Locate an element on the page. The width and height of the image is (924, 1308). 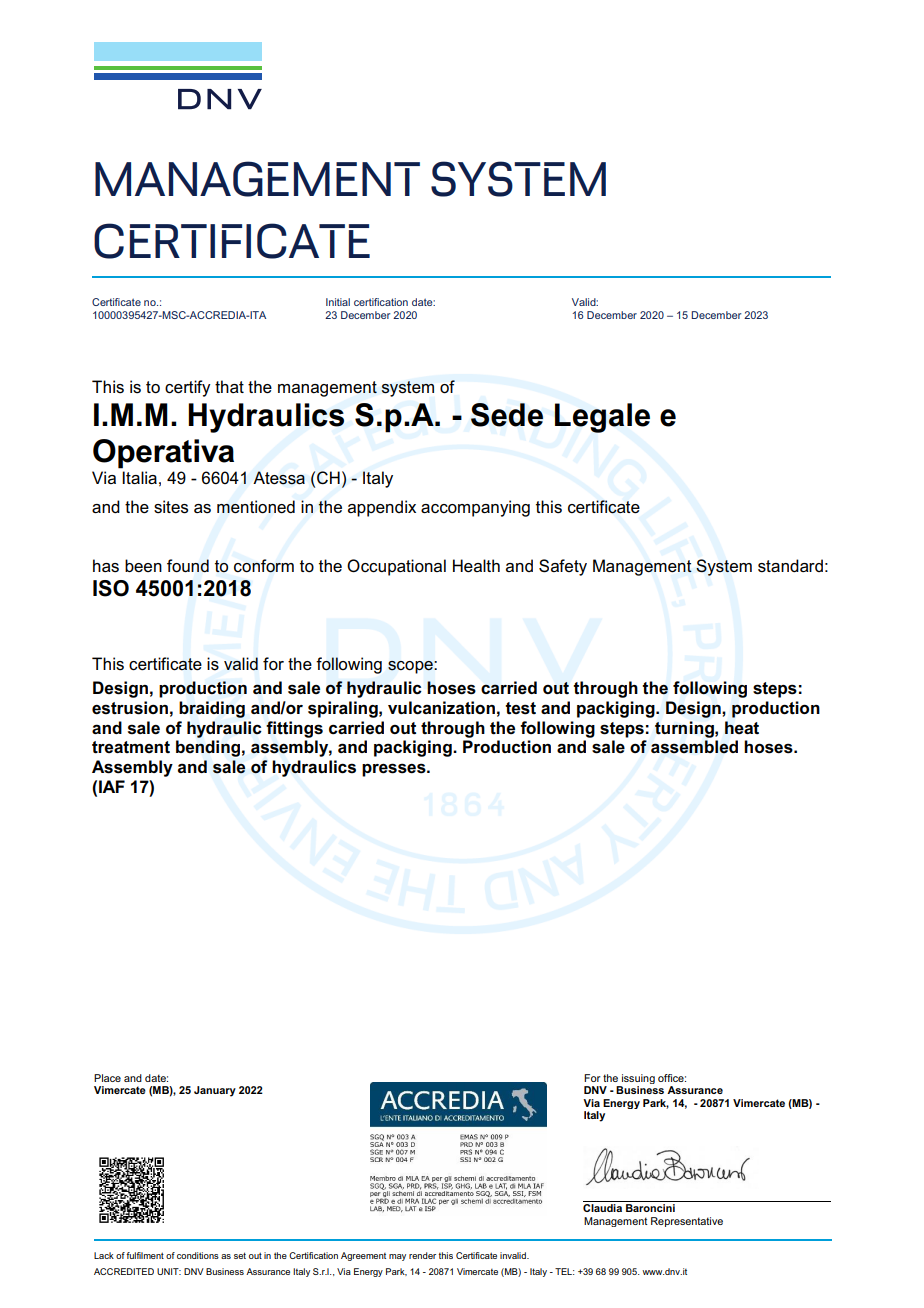
found is located at coordinates (188, 566).
